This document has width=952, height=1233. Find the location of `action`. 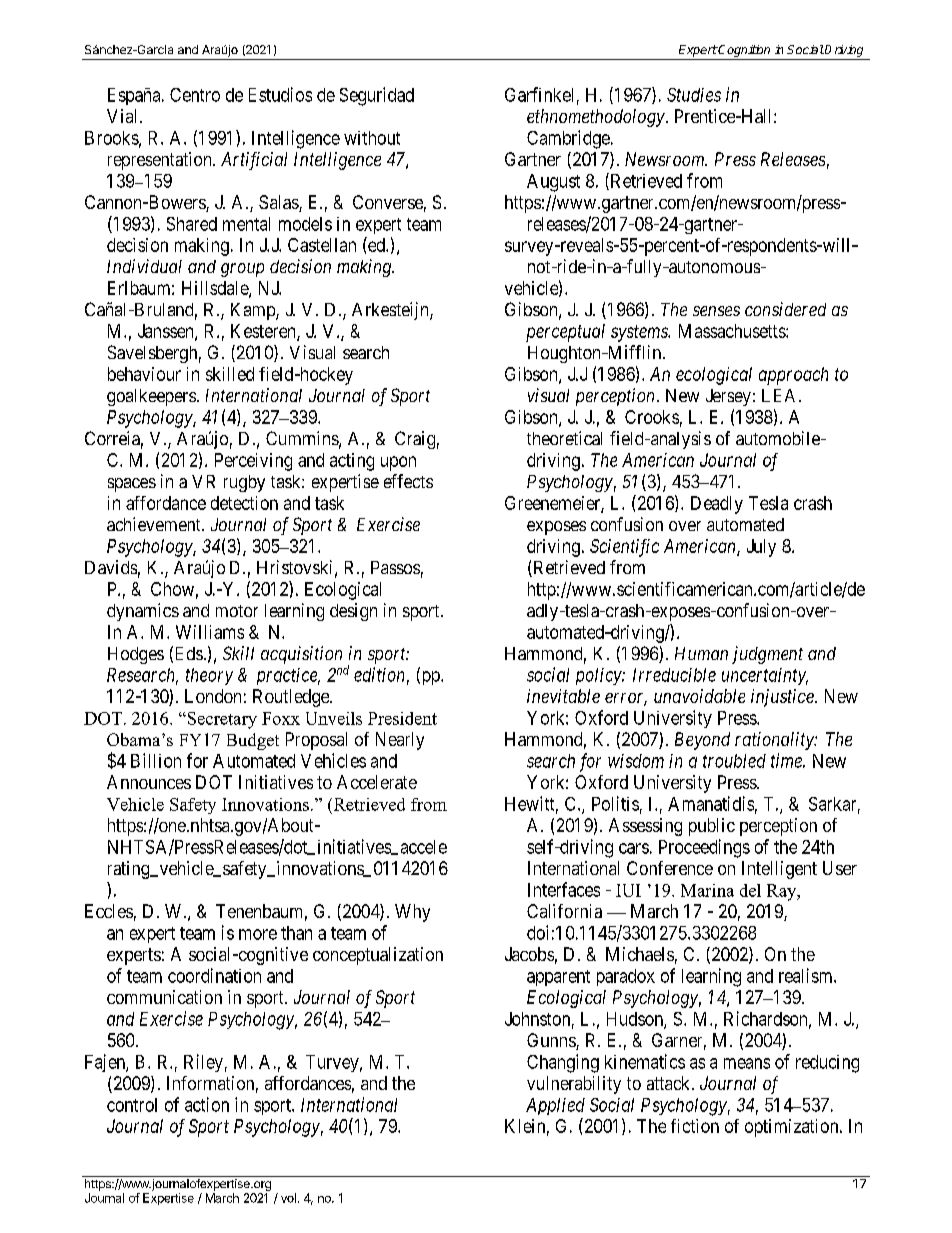

action is located at coordinates (207, 1104).
